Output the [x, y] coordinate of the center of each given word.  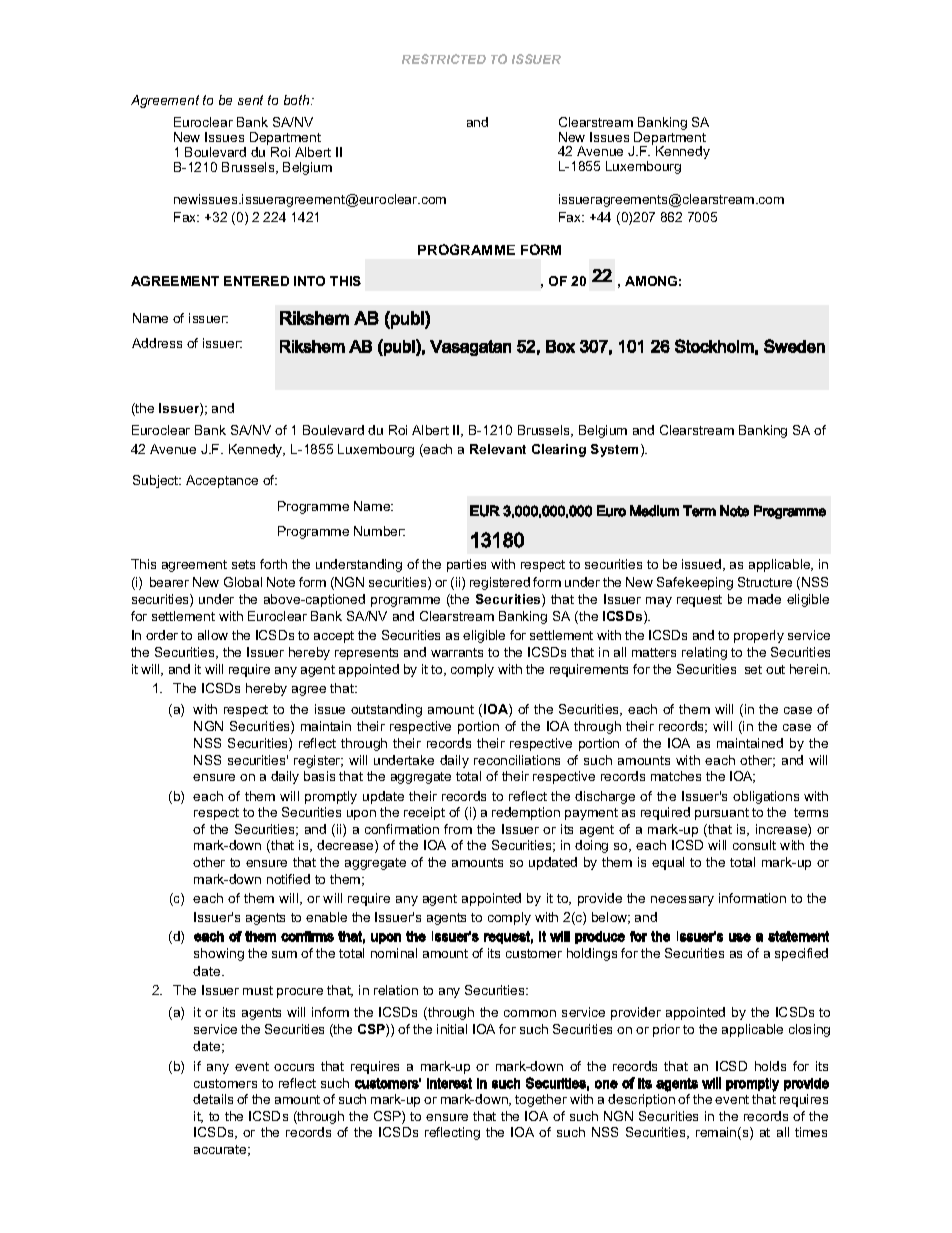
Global [243, 582]
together [541, 1100]
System [614, 450]
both [298, 100]
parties [466, 565]
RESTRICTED [444, 59]
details [213, 1099]
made [764, 599]
